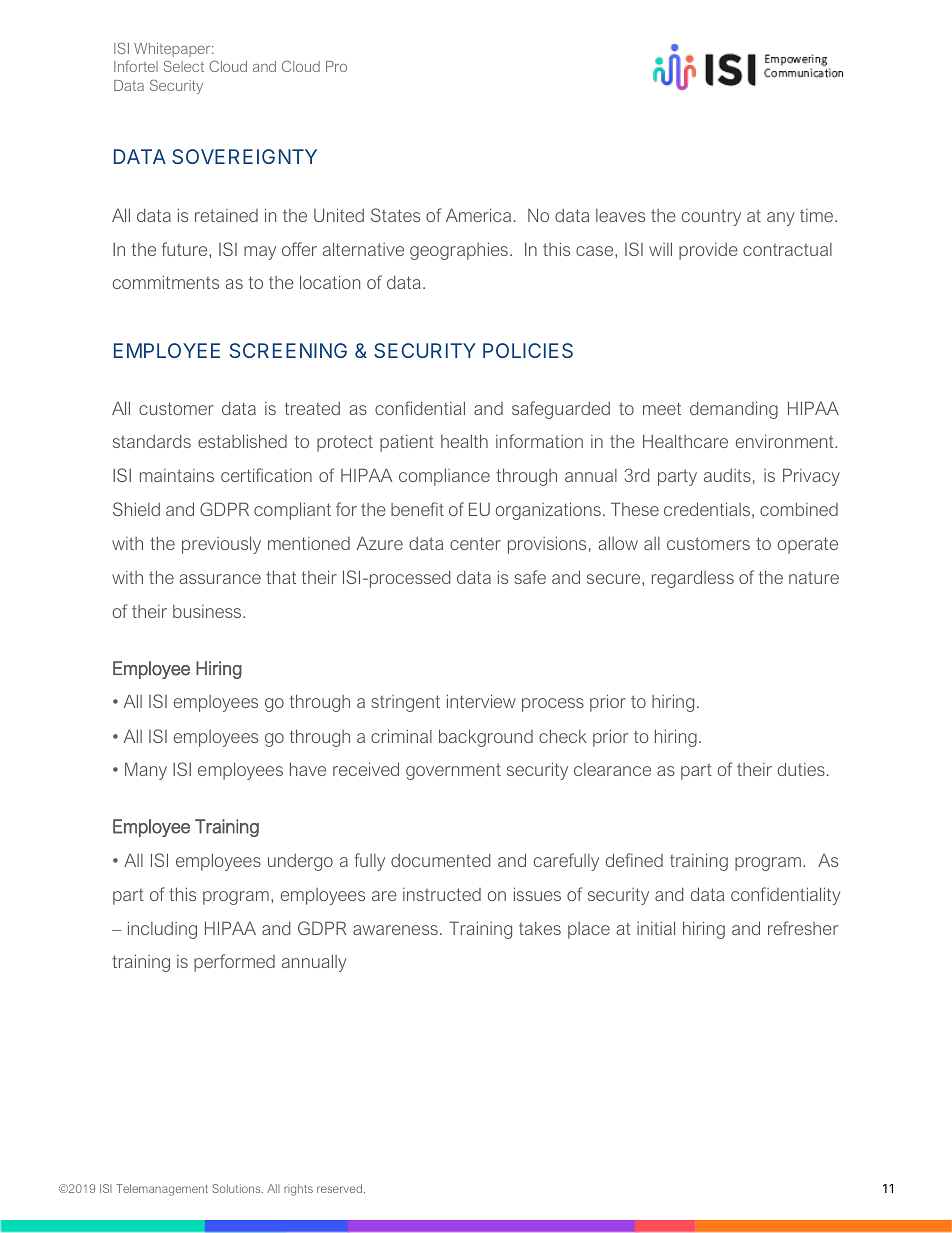 The width and height of the screenshot is (952, 1233). What do you see at coordinates (693, 579) in the screenshot?
I see `regardless` at bounding box center [693, 579].
